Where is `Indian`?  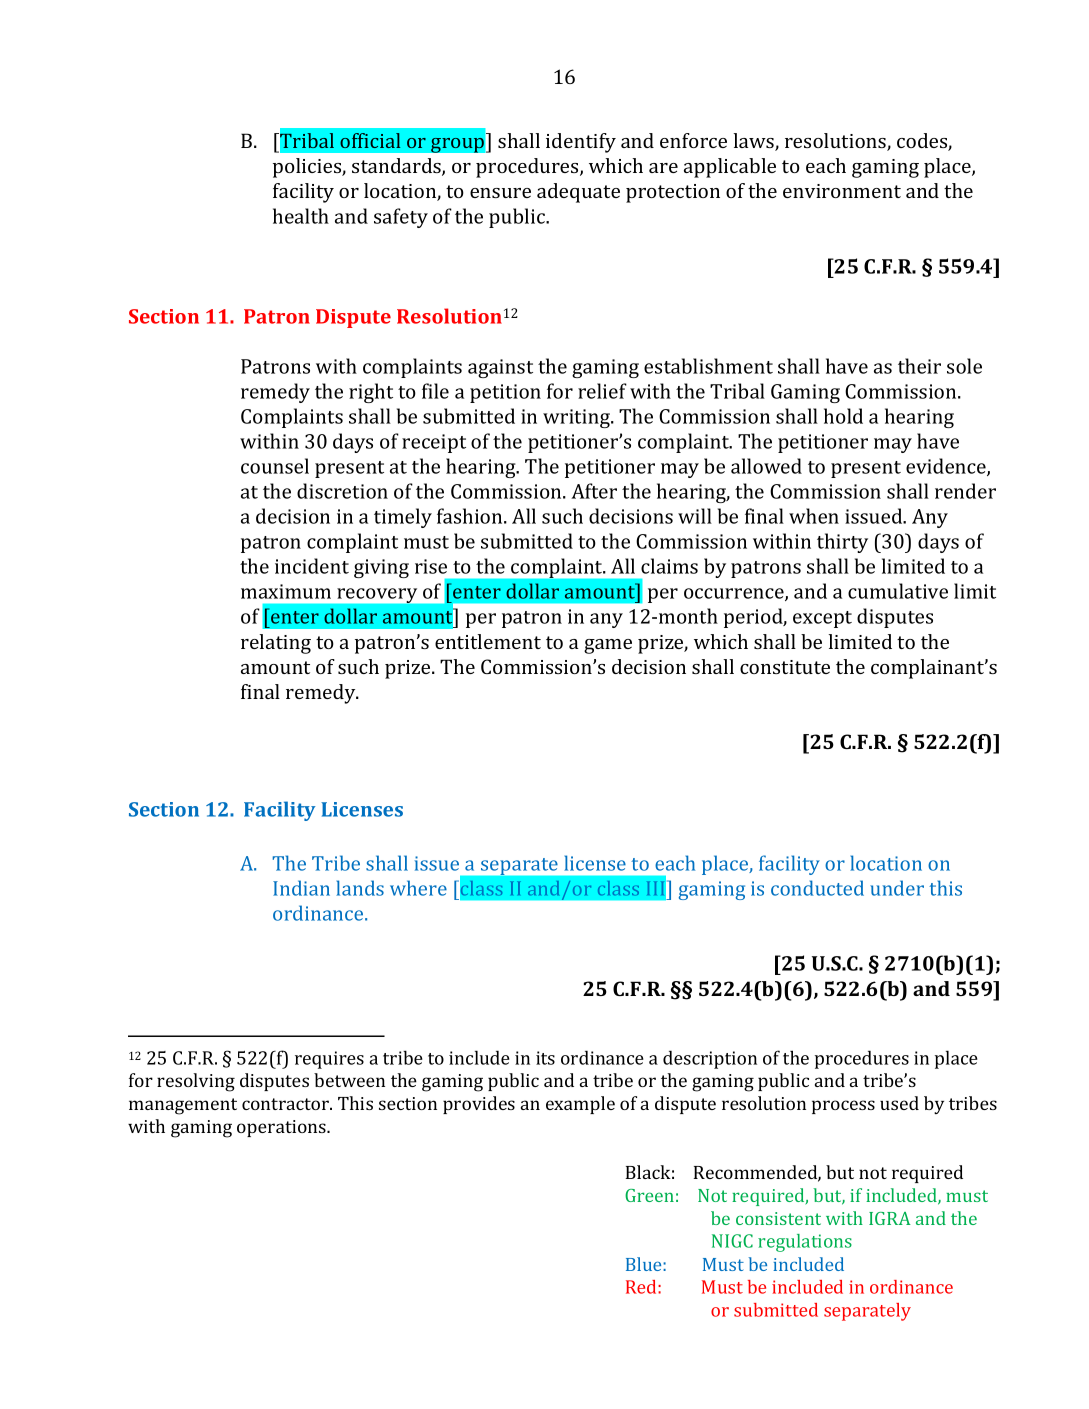
Indian is located at coordinates (301, 888).
